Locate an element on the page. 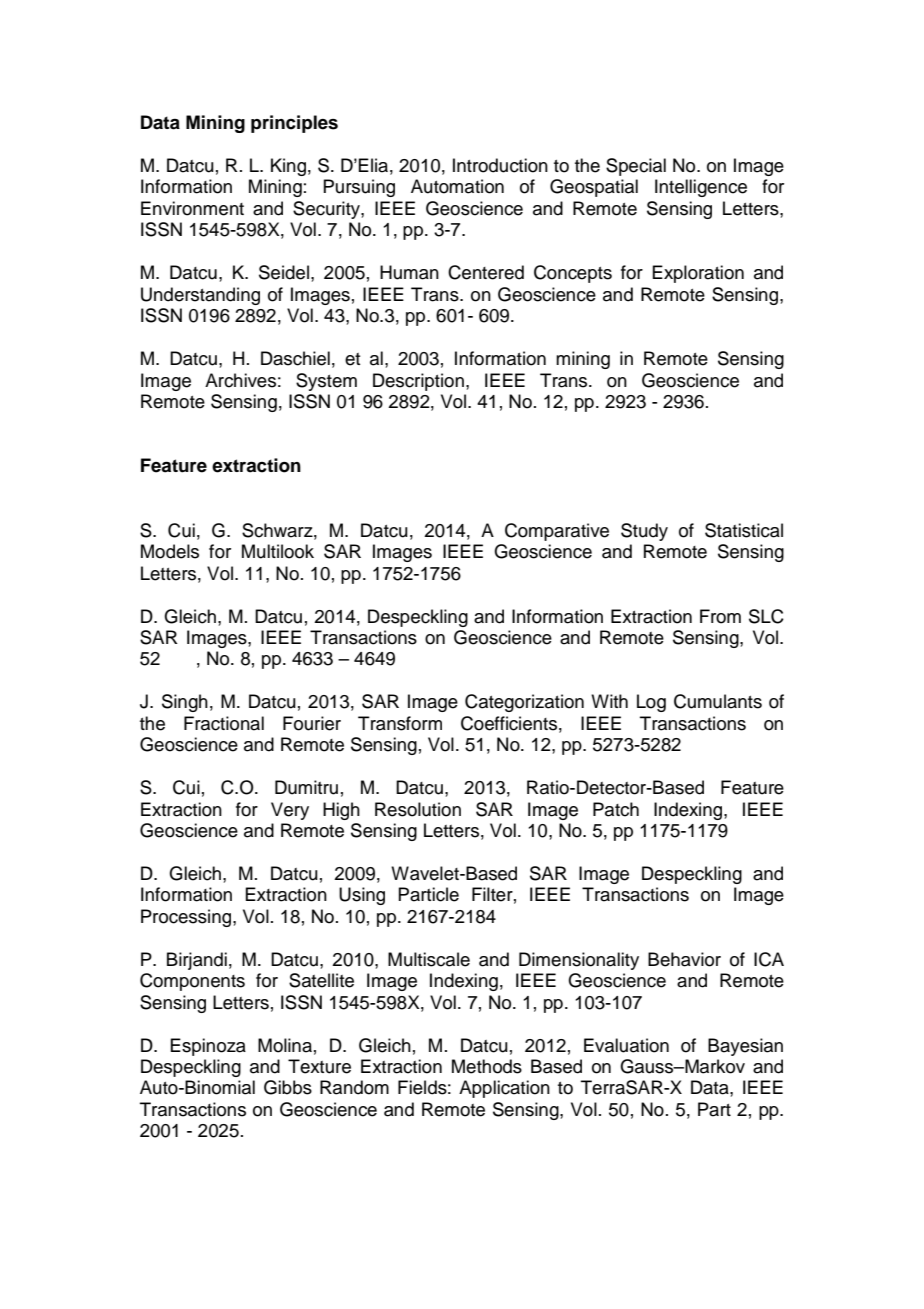 Image resolution: width=924 pixels, height=1309 pixels. Patch is located at coordinates (616, 809).
